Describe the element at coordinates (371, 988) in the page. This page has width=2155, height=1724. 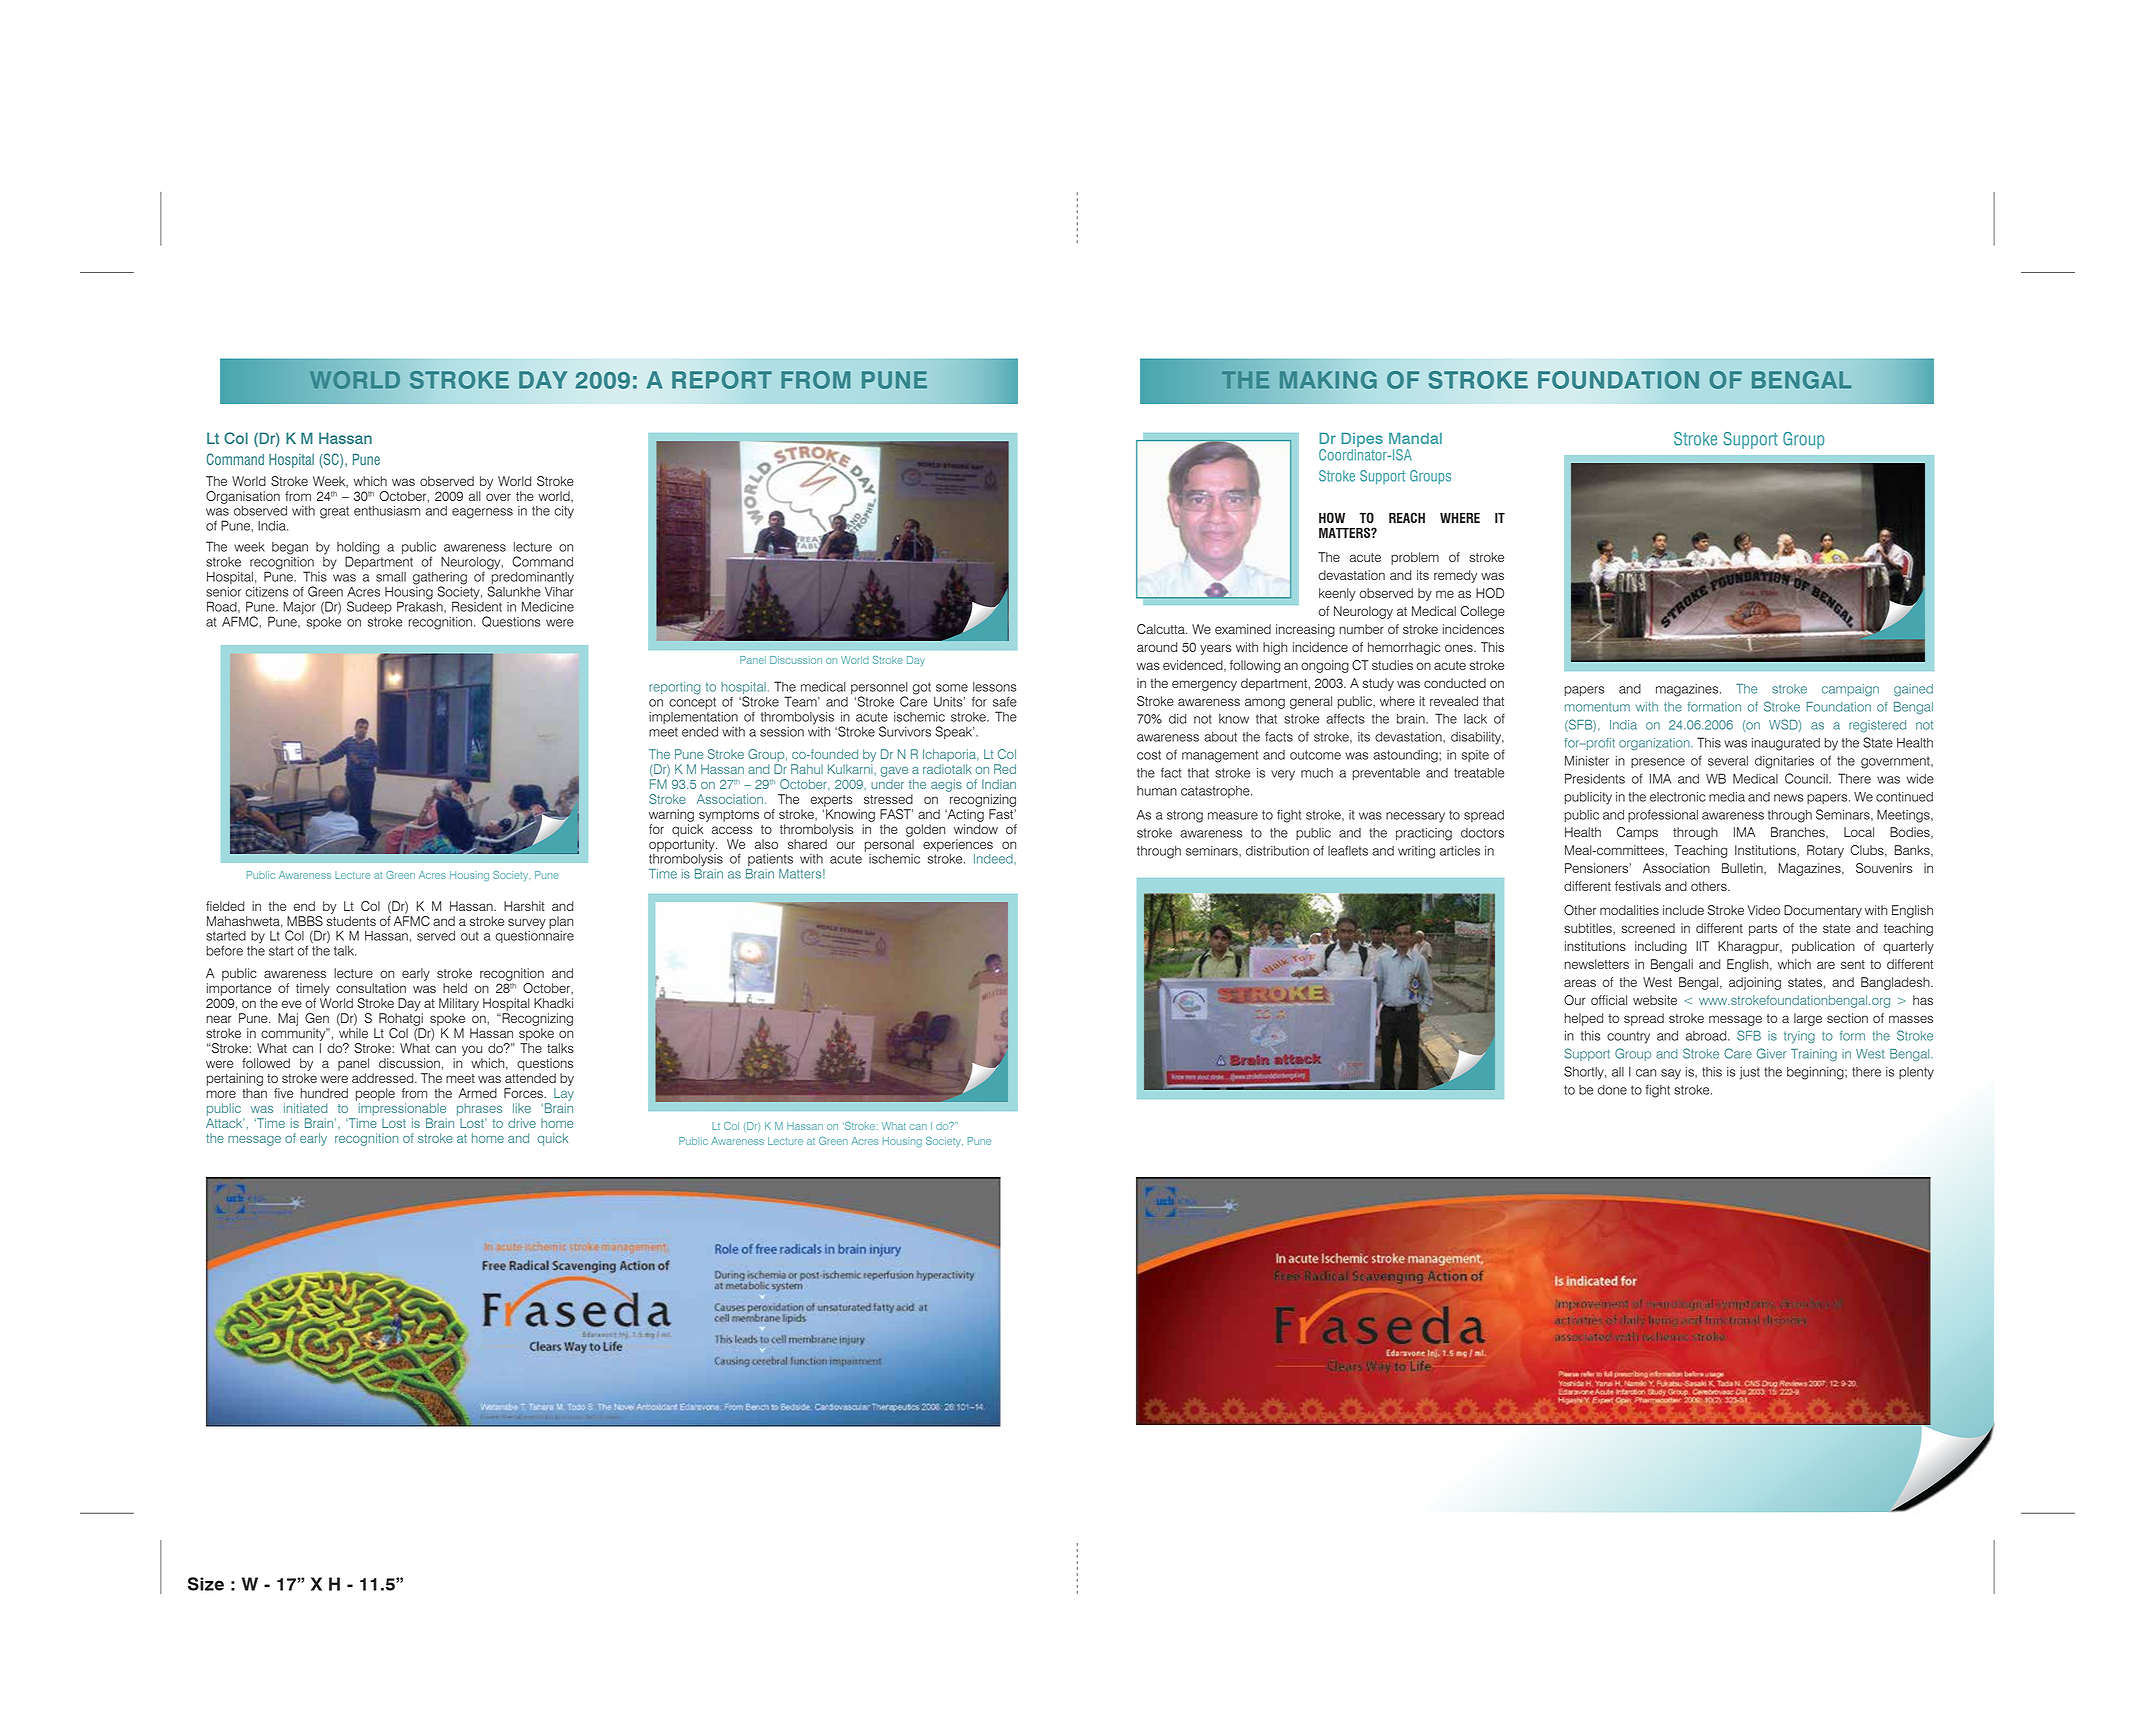
I see `consultation` at that location.
